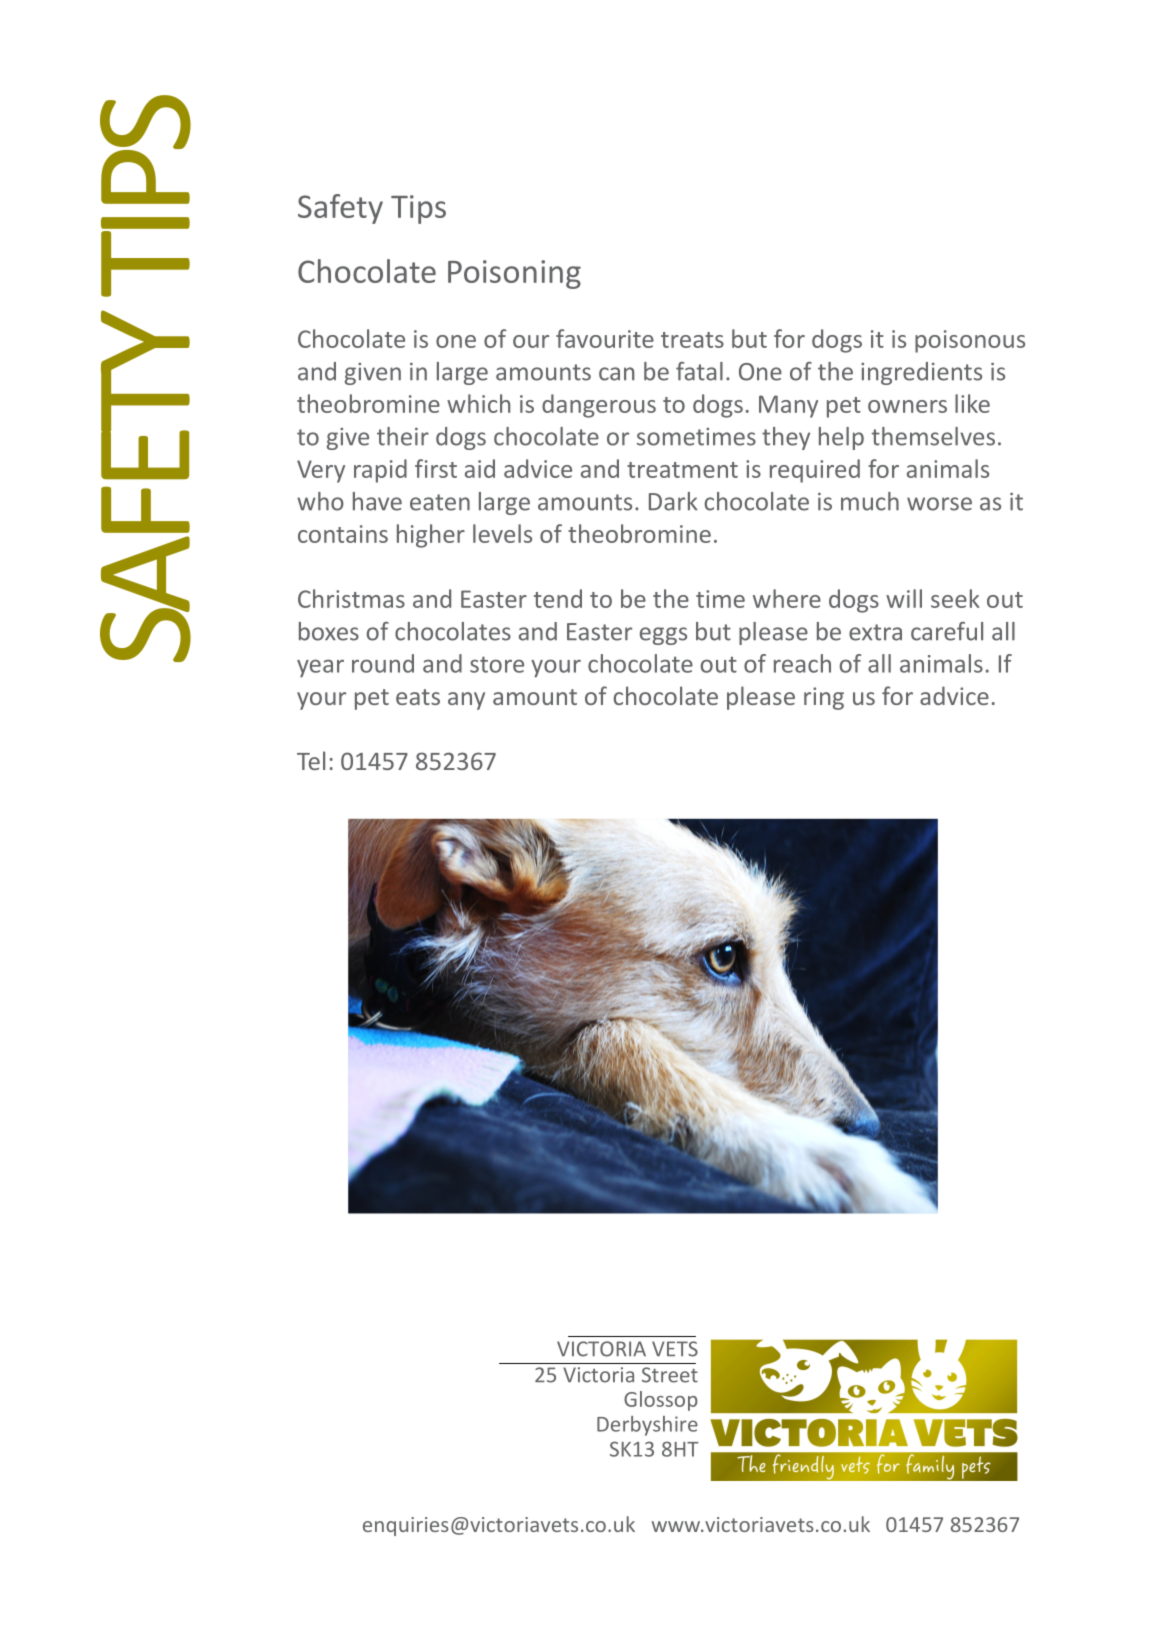 The image size is (1151, 1628). What do you see at coordinates (921, 373) in the page?
I see `ingredients` at bounding box center [921, 373].
